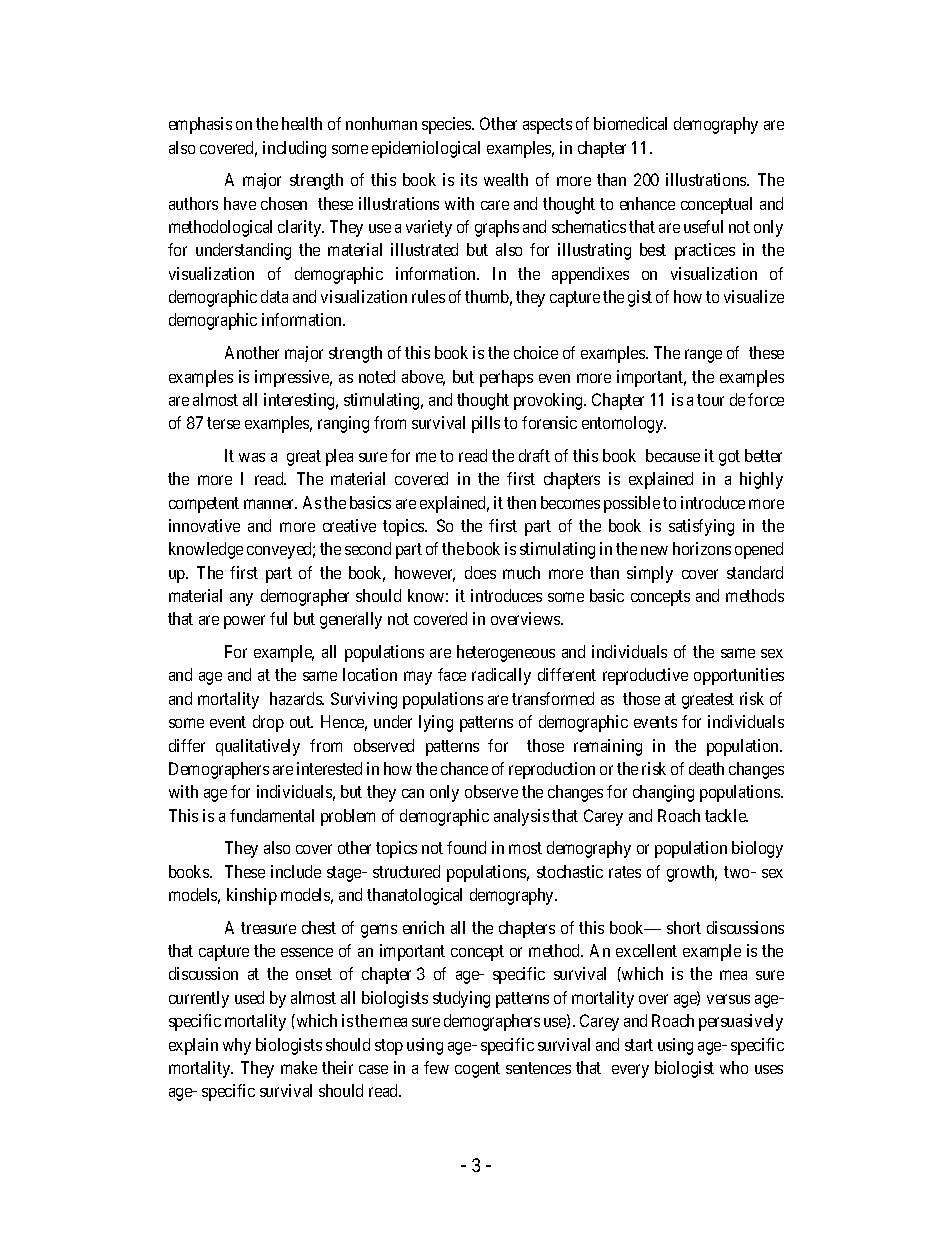 This page has width=952, height=1233. Describe the element at coordinates (204, 505) in the page. I see `competent` at that location.
